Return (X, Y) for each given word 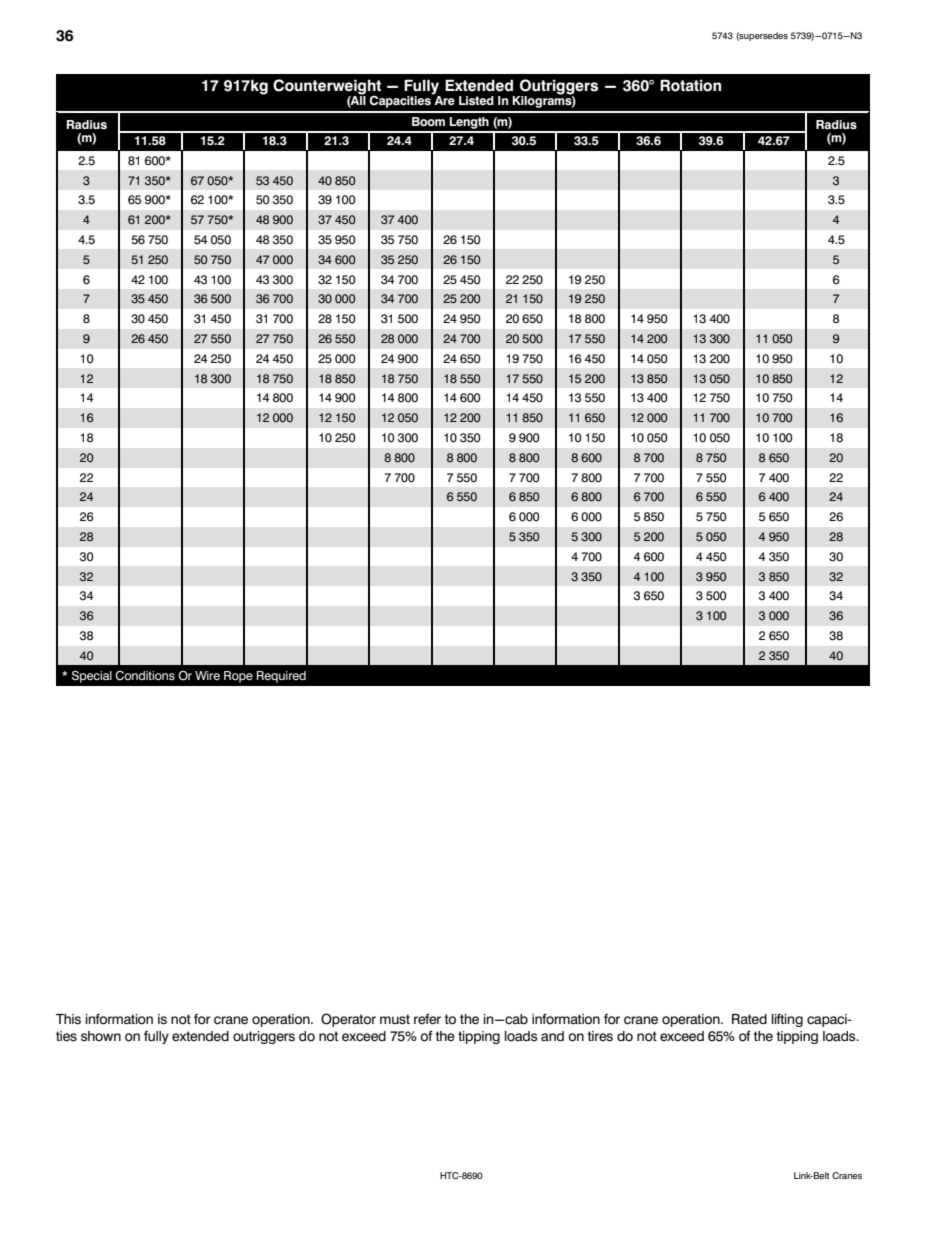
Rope (238, 677)
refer (427, 1018)
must (395, 1019)
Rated (749, 1019)
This (68, 1019)
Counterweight (327, 88)
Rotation (690, 85)
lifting (787, 1020)
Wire (207, 675)
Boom (428, 122)
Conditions (145, 676)
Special (92, 677)
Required (281, 677)
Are (443, 99)
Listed (476, 101)
